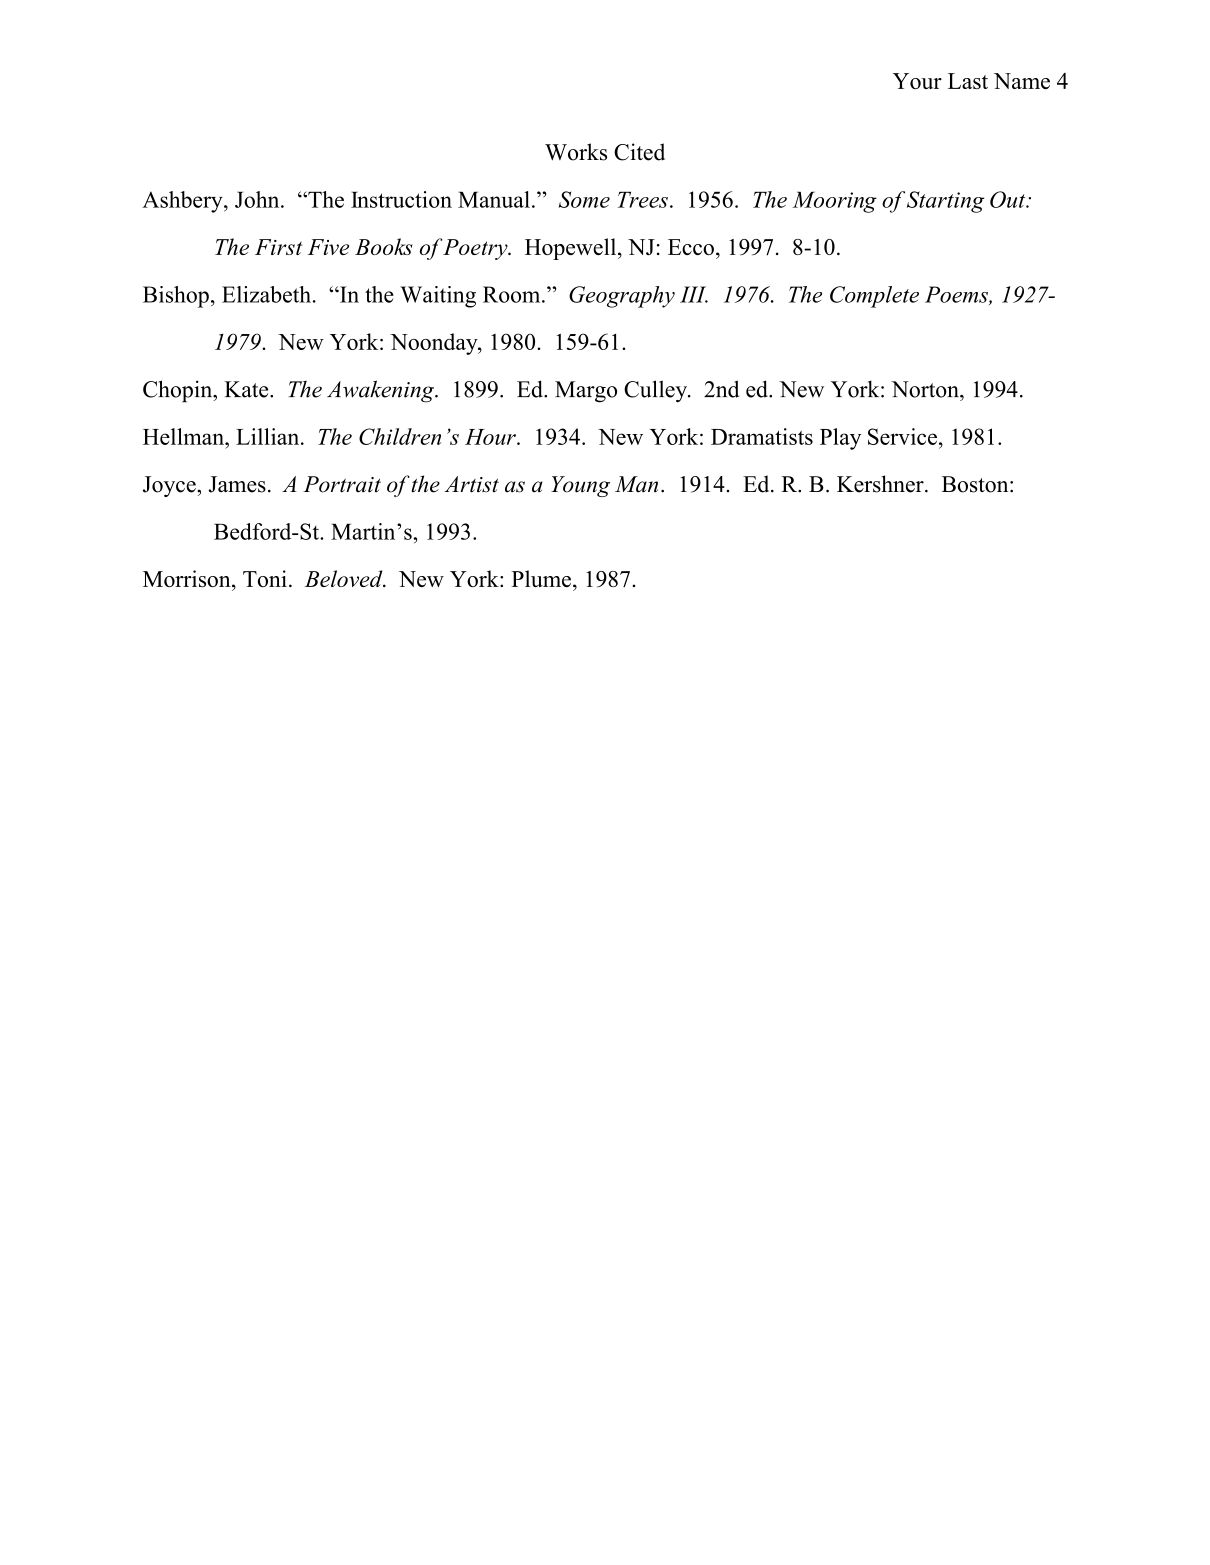 This document has height=1565, width=1210. What do you see at coordinates (586, 392) in the document?
I see `Margo` at bounding box center [586, 392].
